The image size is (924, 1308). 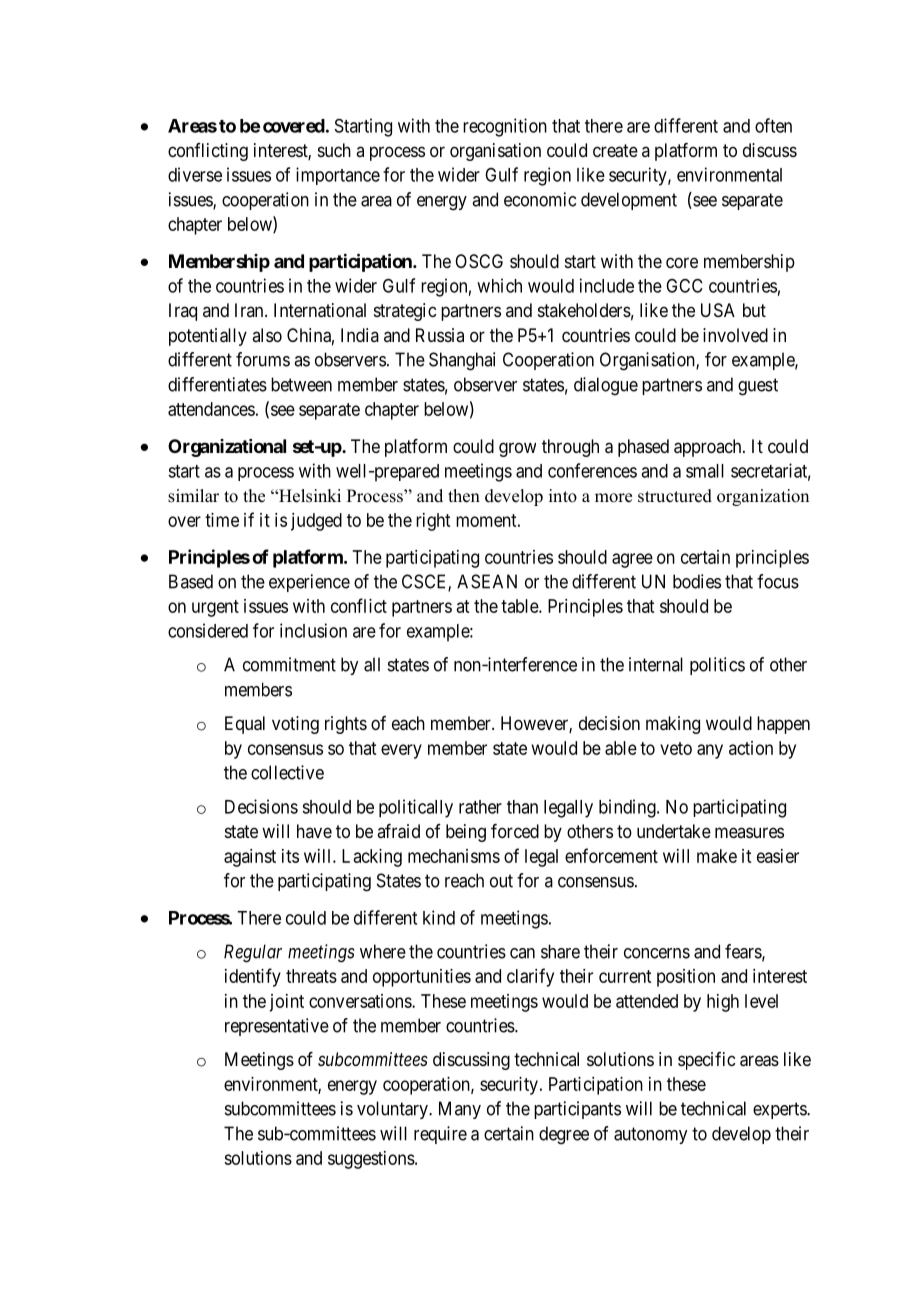 What do you see at coordinates (697, 581) in the screenshot?
I see `bodies` at bounding box center [697, 581].
